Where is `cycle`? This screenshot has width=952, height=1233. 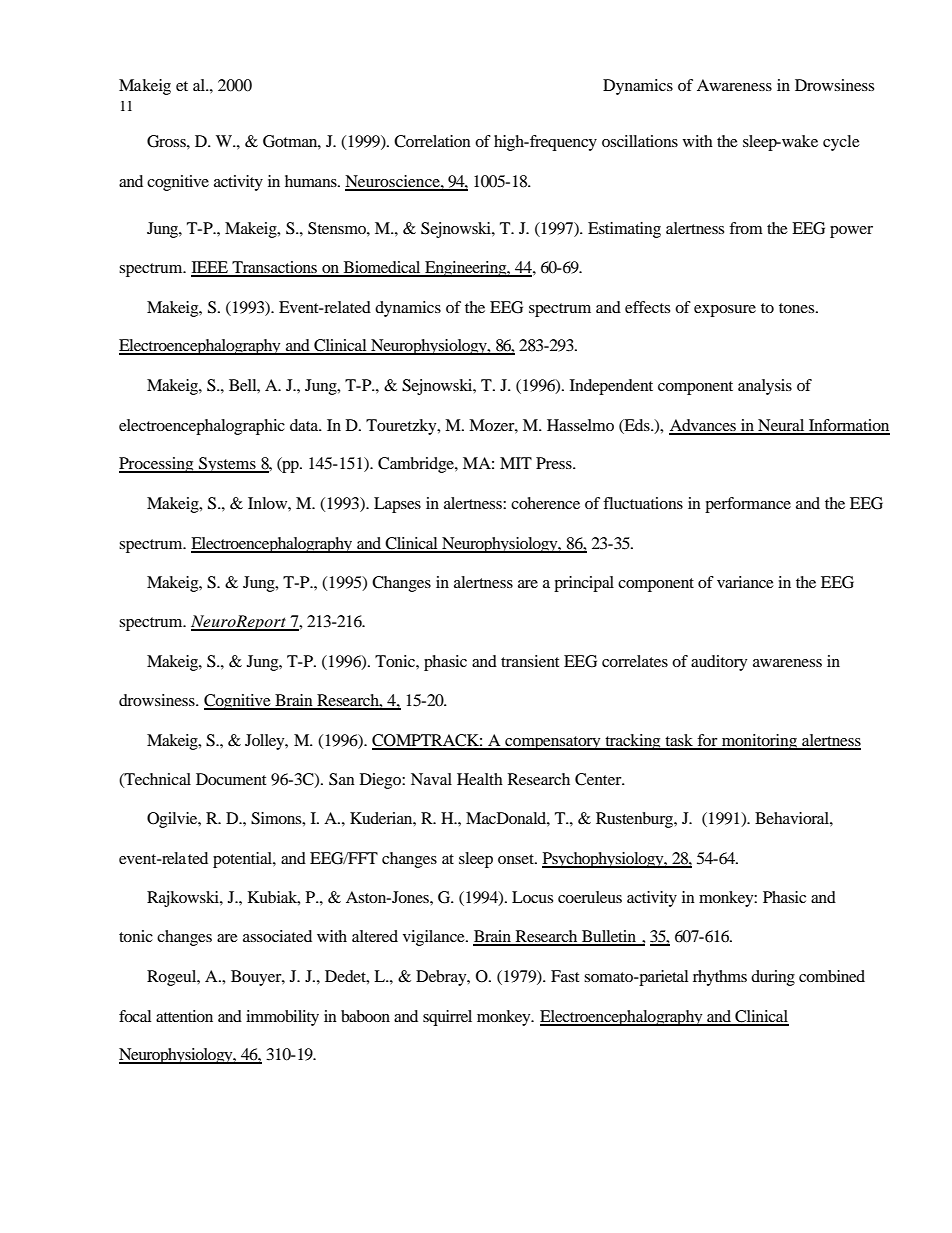
cycle is located at coordinates (841, 143).
